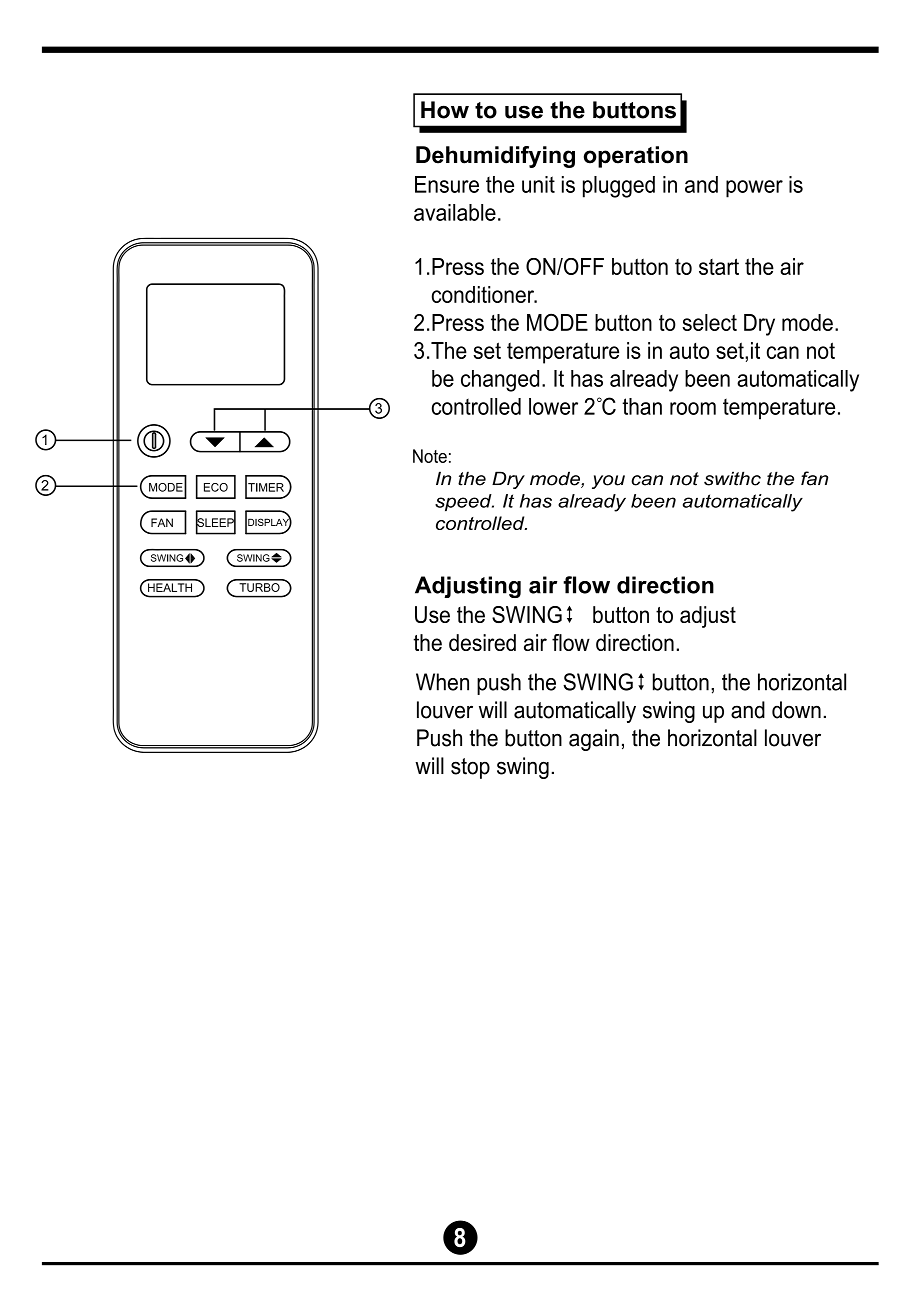 The width and height of the image is (924, 1308). Describe the element at coordinates (608, 482) in the image. I see `you` at that location.
